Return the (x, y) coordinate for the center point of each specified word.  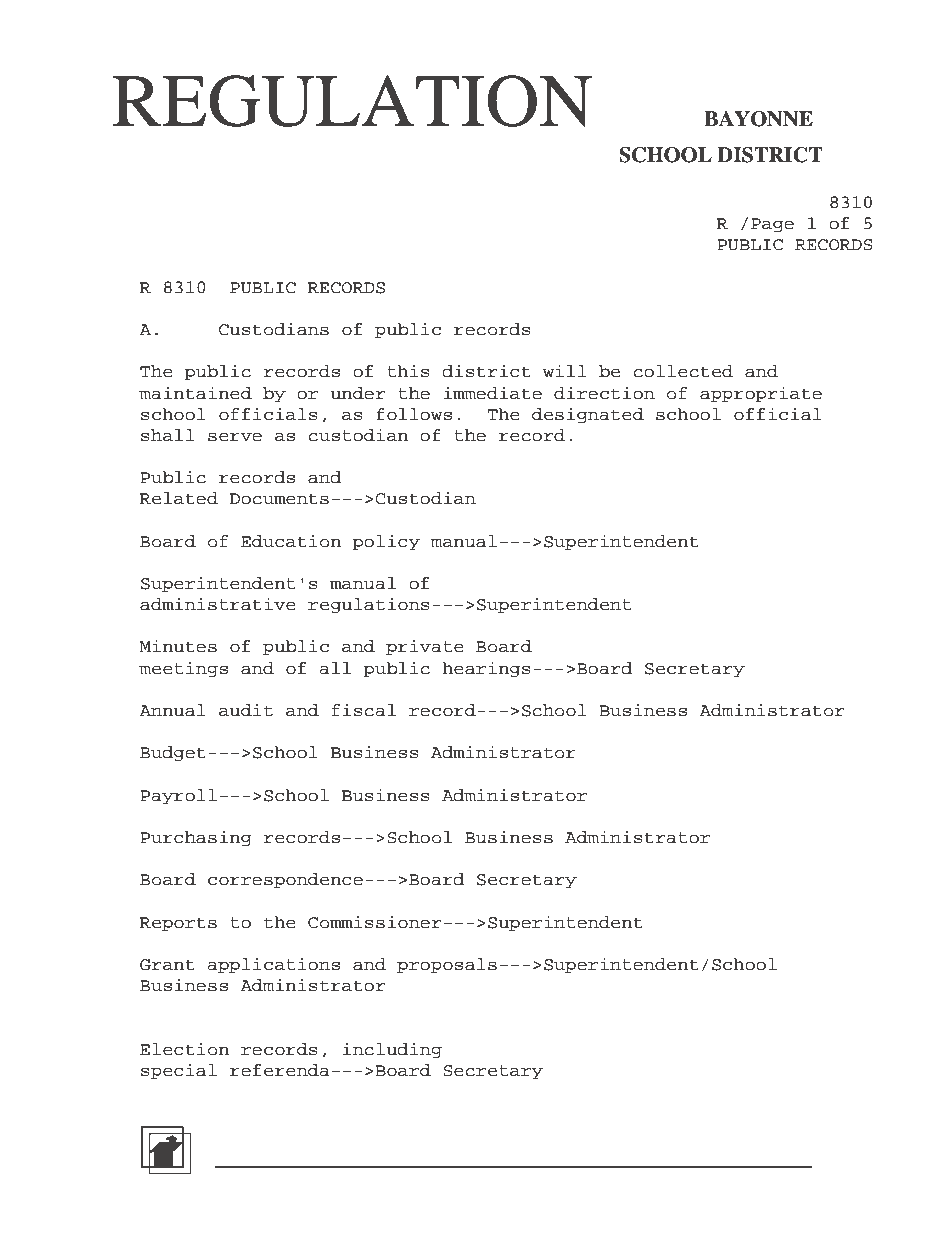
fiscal (364, 710)
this (408, 371)
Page (772, 225)
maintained (195, 393)
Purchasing (196, 838)
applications (273, 965)
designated (588, 415)
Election (184, 1049)
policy (386, 542)
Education (291, 541)
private (425, 647)
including (392, 1050)
